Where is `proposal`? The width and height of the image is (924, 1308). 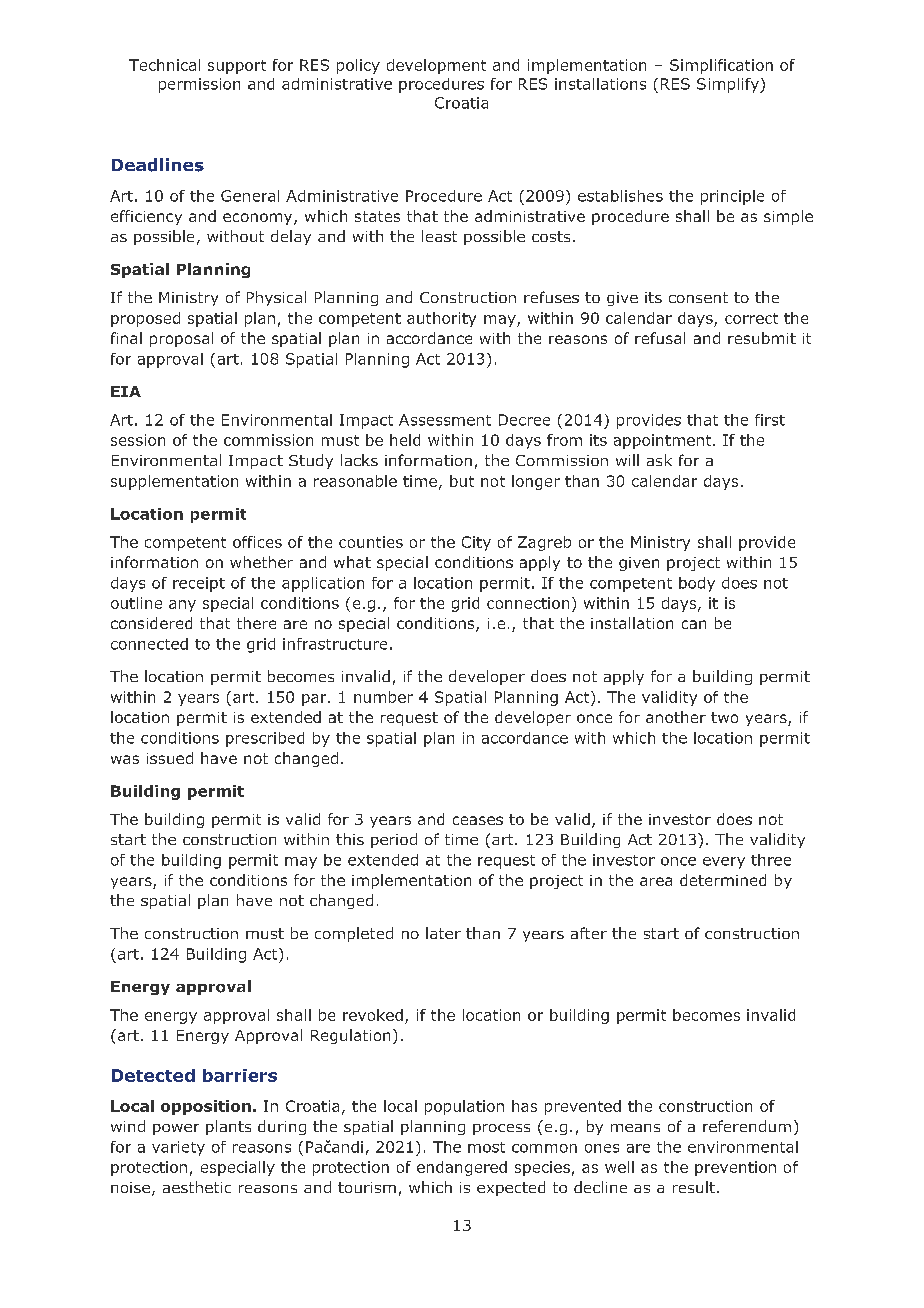
proposal is located at coordinates (181, 339).
